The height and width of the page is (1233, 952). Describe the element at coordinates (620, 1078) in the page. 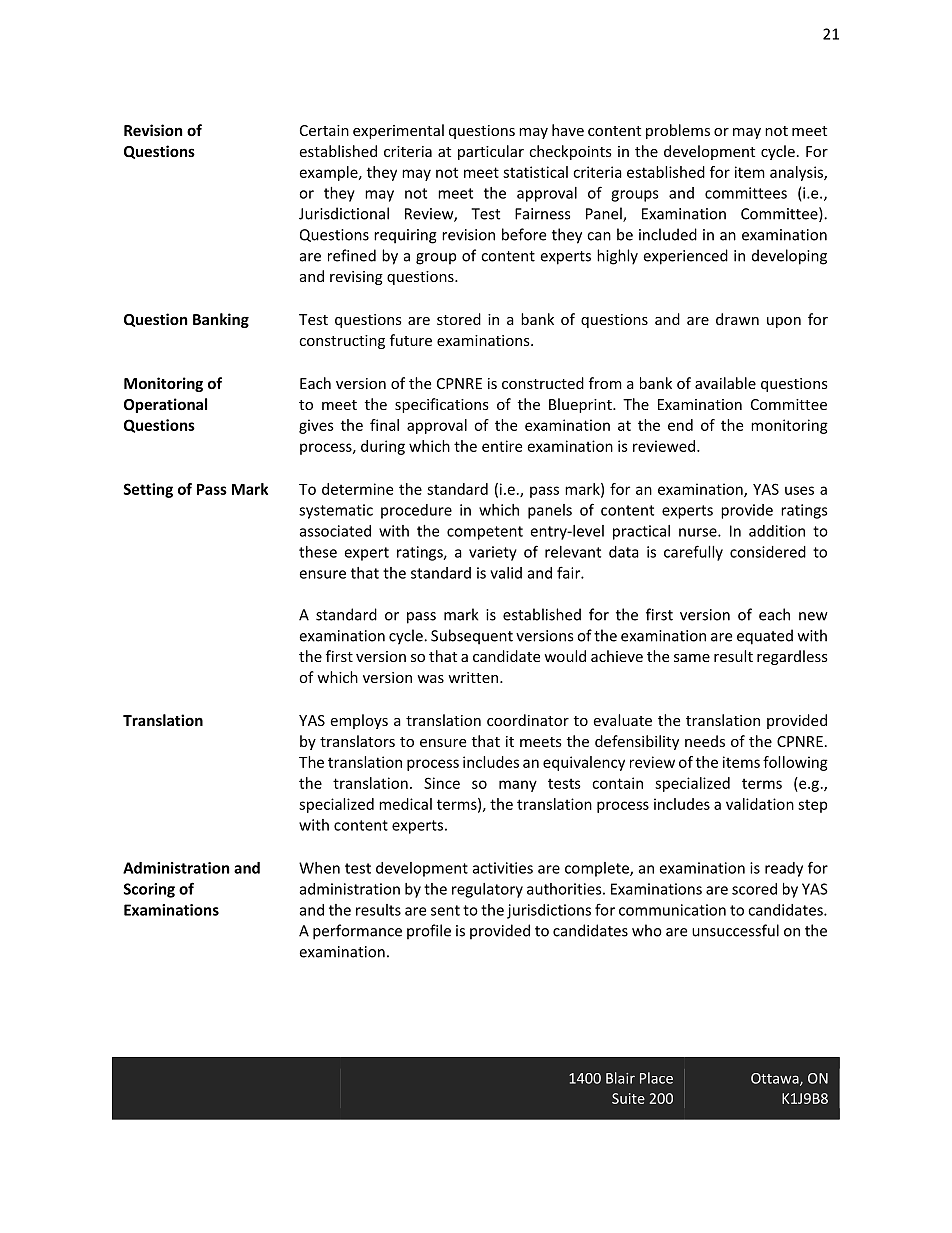

I see `Blair` at that location.
